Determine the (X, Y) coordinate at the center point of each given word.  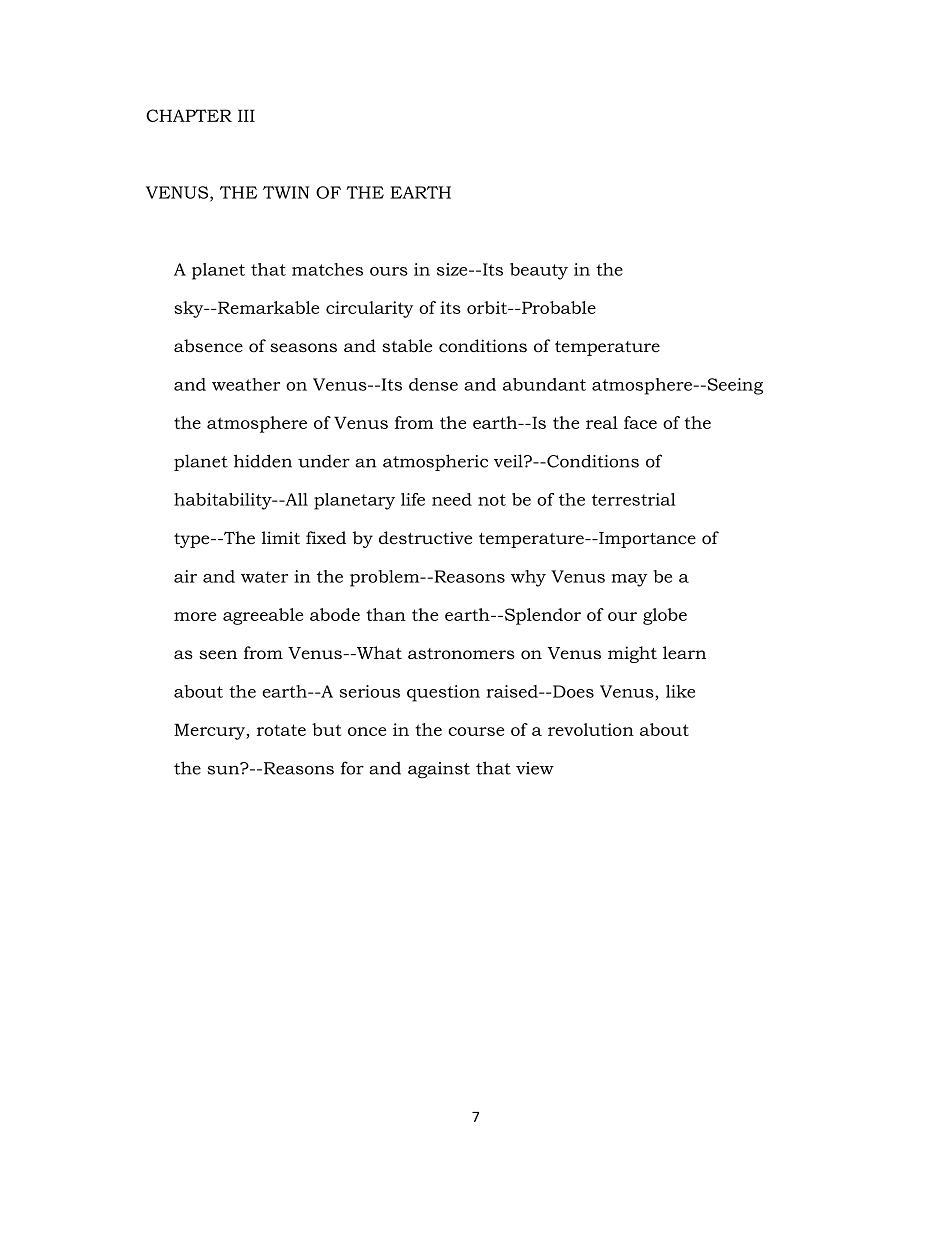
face (640, 422)
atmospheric (435, 462)
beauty (539, 271)
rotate (281, 730)
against (439, 770)
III (246, 115)
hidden (263, 461)
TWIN (286, 192)
